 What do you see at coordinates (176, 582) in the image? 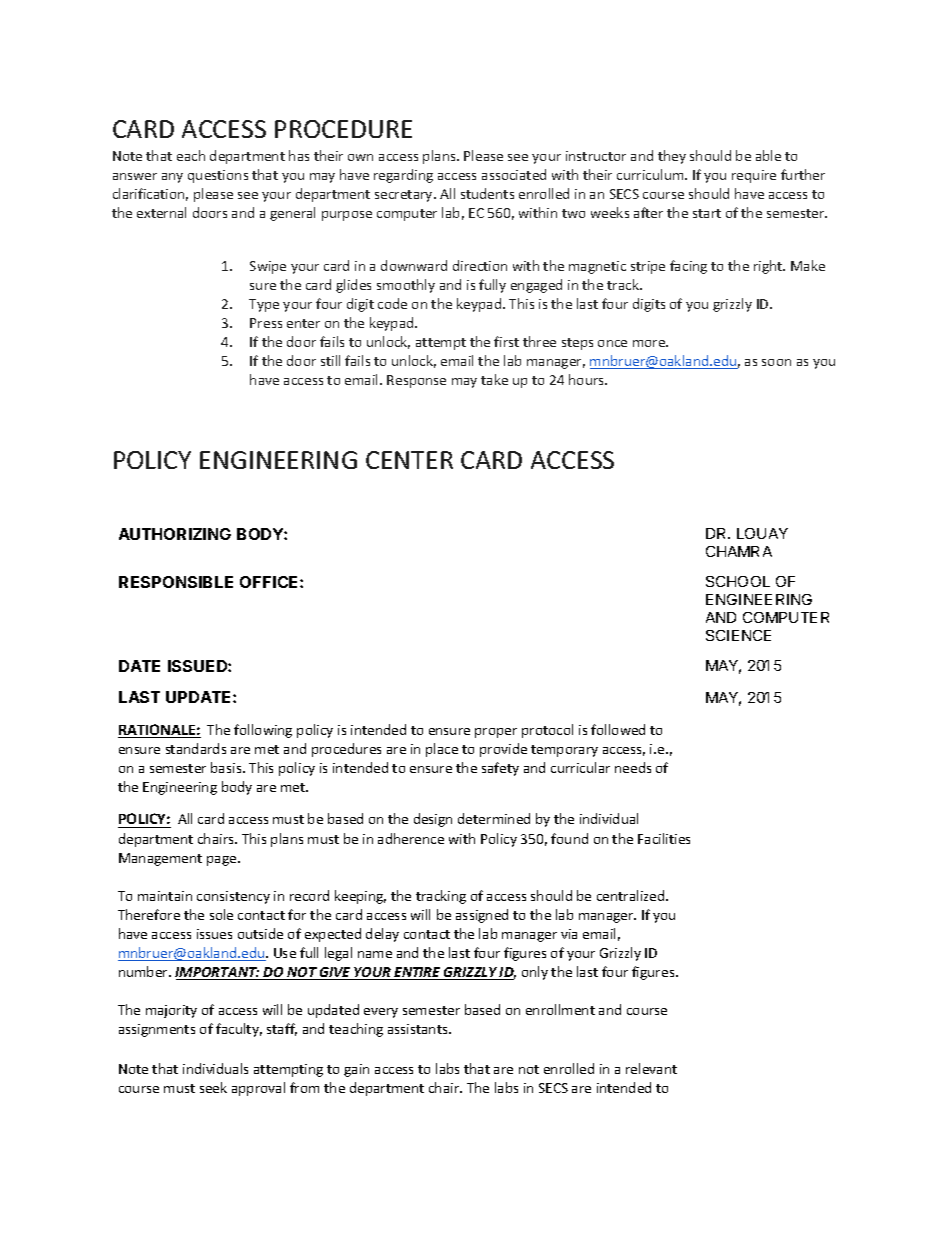
I see `RESPONSIBLE` at bounding box center [176, 582].
